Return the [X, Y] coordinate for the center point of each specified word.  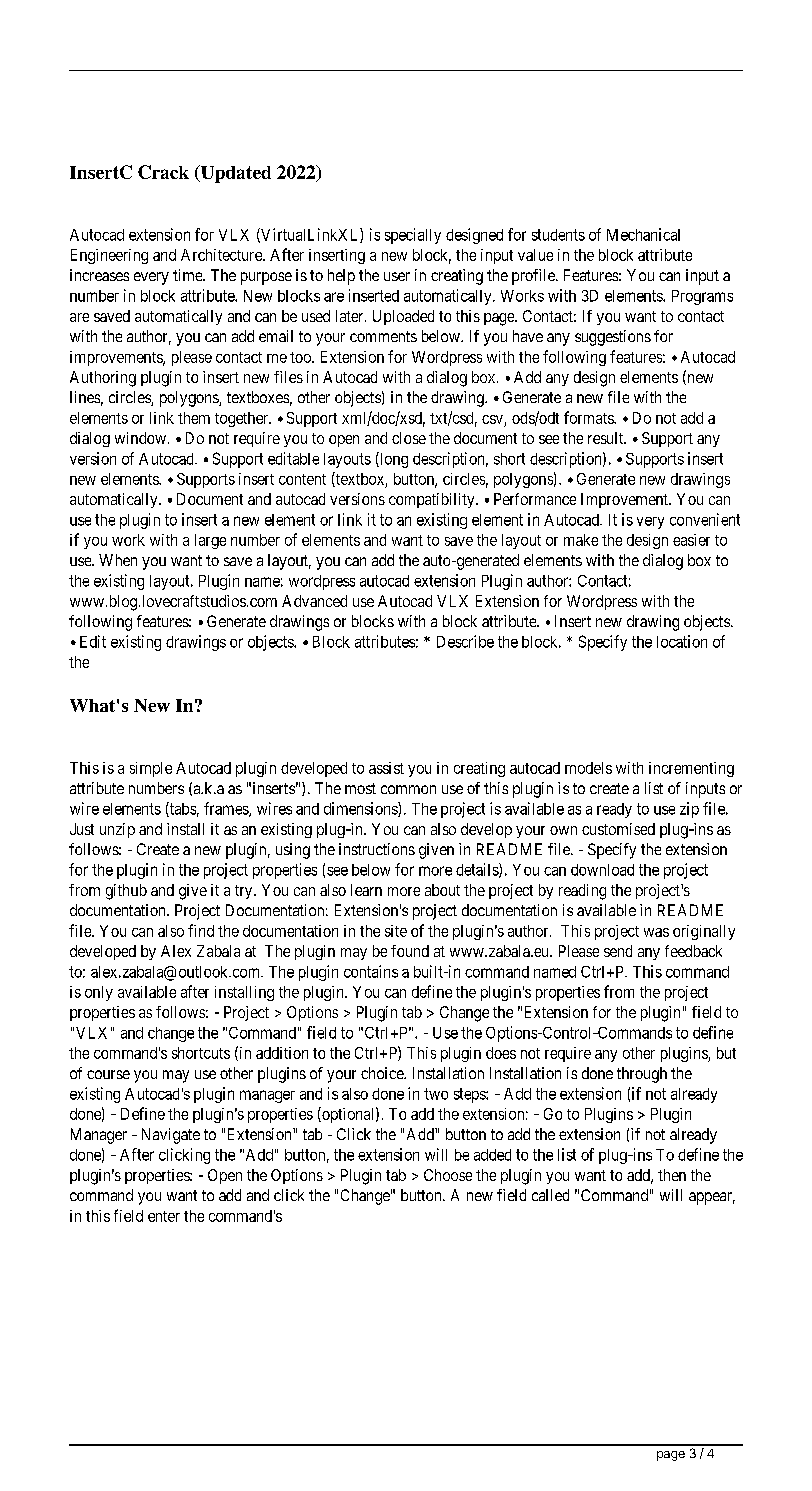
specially [413, 236]
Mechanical [643, 234]
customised [618, 829]
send [618, 951]
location [682, 641]
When [118, 560]
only [99, 993]
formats [589, 417]
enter [164, 1216]
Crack [163, 172]
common [408, 789]
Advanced [314, 601]
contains [371, 971]
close [409, 438]
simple [151, 769]
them [194, 418]
